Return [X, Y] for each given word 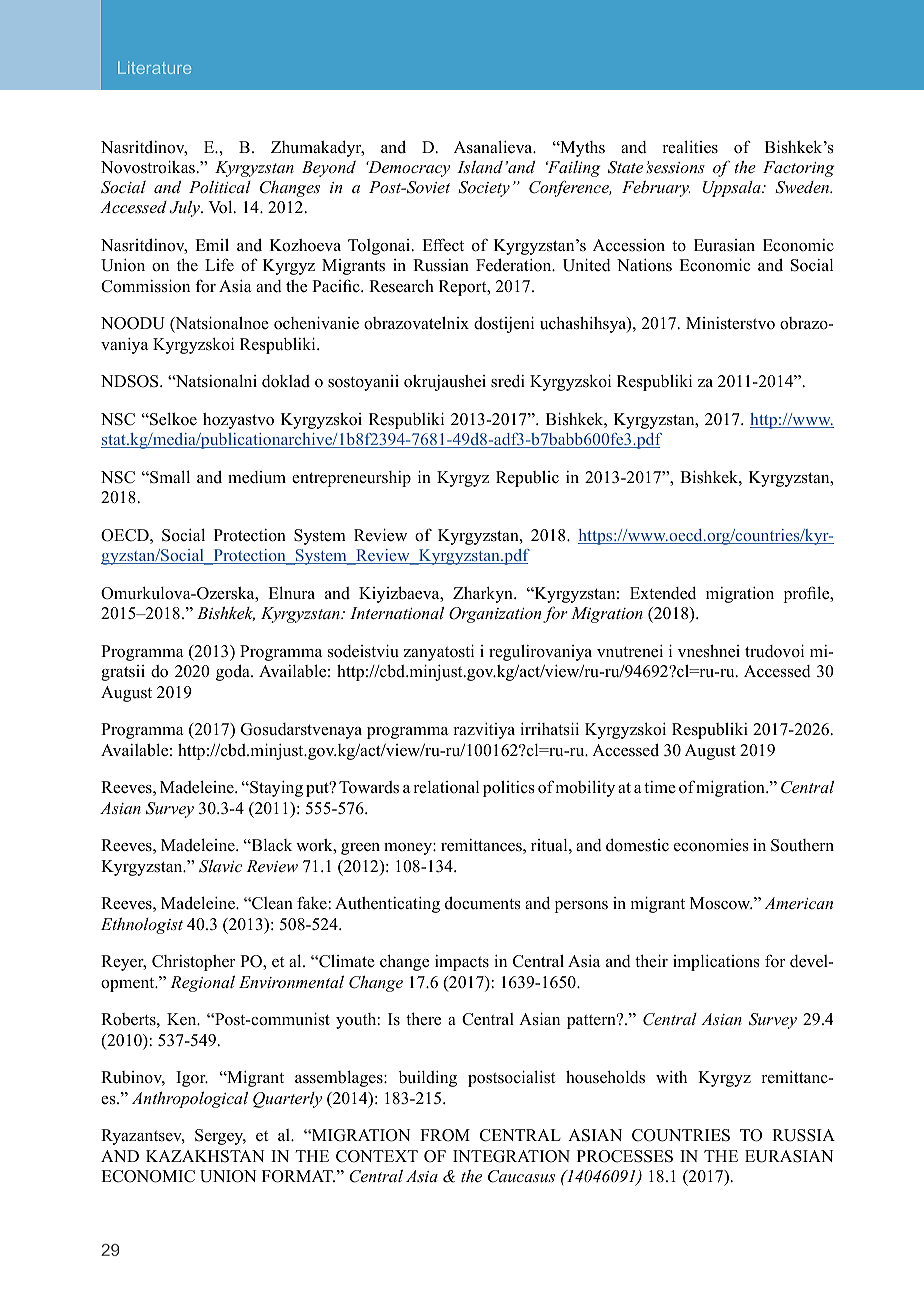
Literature [154, 67]
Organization [495, 615]
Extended [663, 593]
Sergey [220, 1137]
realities [690, 147]
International [397, 613]
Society [484, 189]
